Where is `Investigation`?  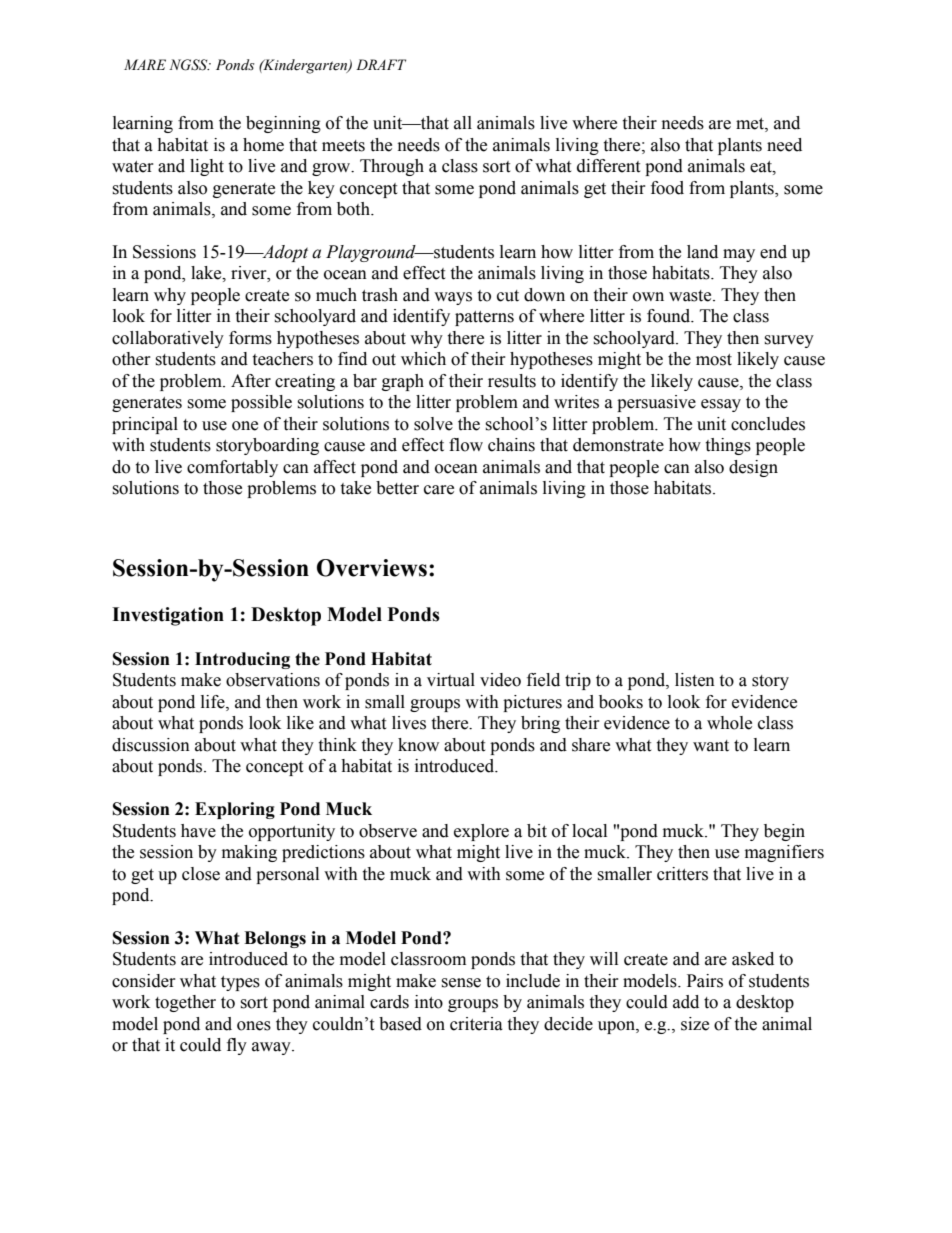 Investigation is located at coordinates (168, 616).
